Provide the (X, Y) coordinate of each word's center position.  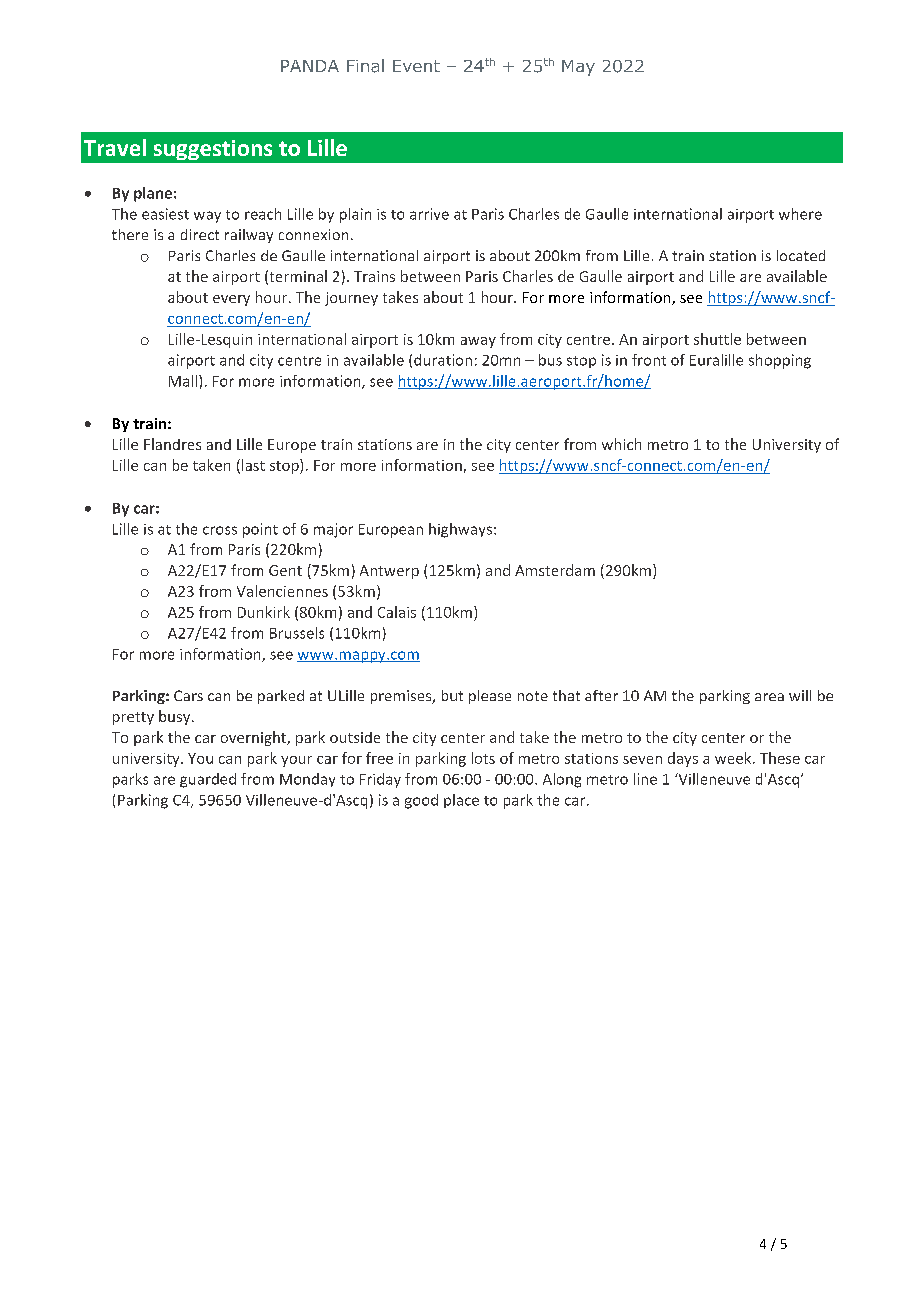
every (231, 300)
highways (460, 530)
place (461, 801)
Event (416, 66)
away (478, 342)
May (578, 68)
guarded (208, 780)
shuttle (717, 339)
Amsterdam (555, 570)
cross (220, 530)
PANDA (310, 66)
